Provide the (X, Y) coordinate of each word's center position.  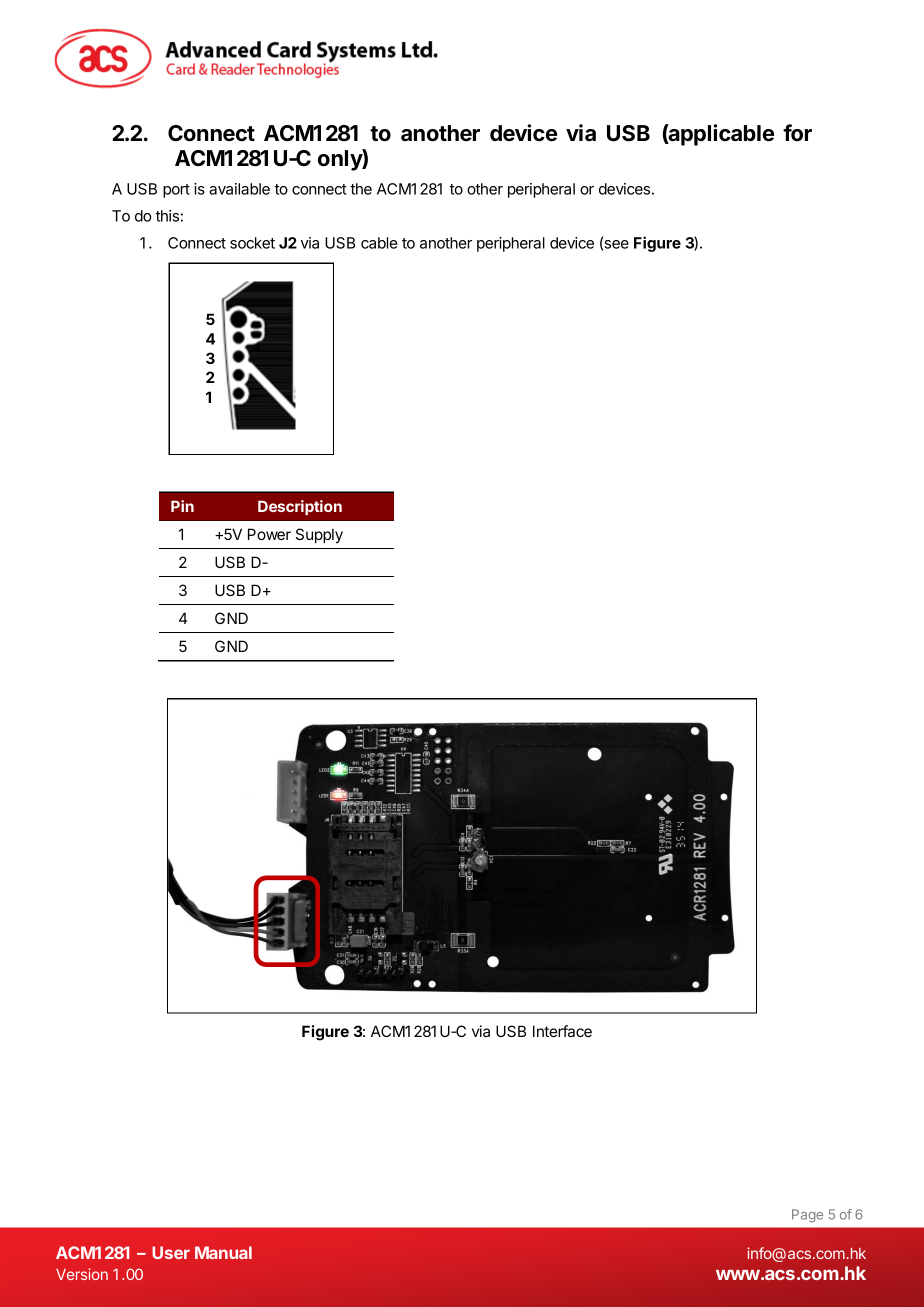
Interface (562, 1031)
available (239, 189)
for (797, 133)
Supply (319, 535)
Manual (223, 1252)
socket (252, 243)
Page (807, 1216)
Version (82, 1274)
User (171, 1252)
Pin (182, 506)
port (176, 191)
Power (269, 534)
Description (300, 507)
